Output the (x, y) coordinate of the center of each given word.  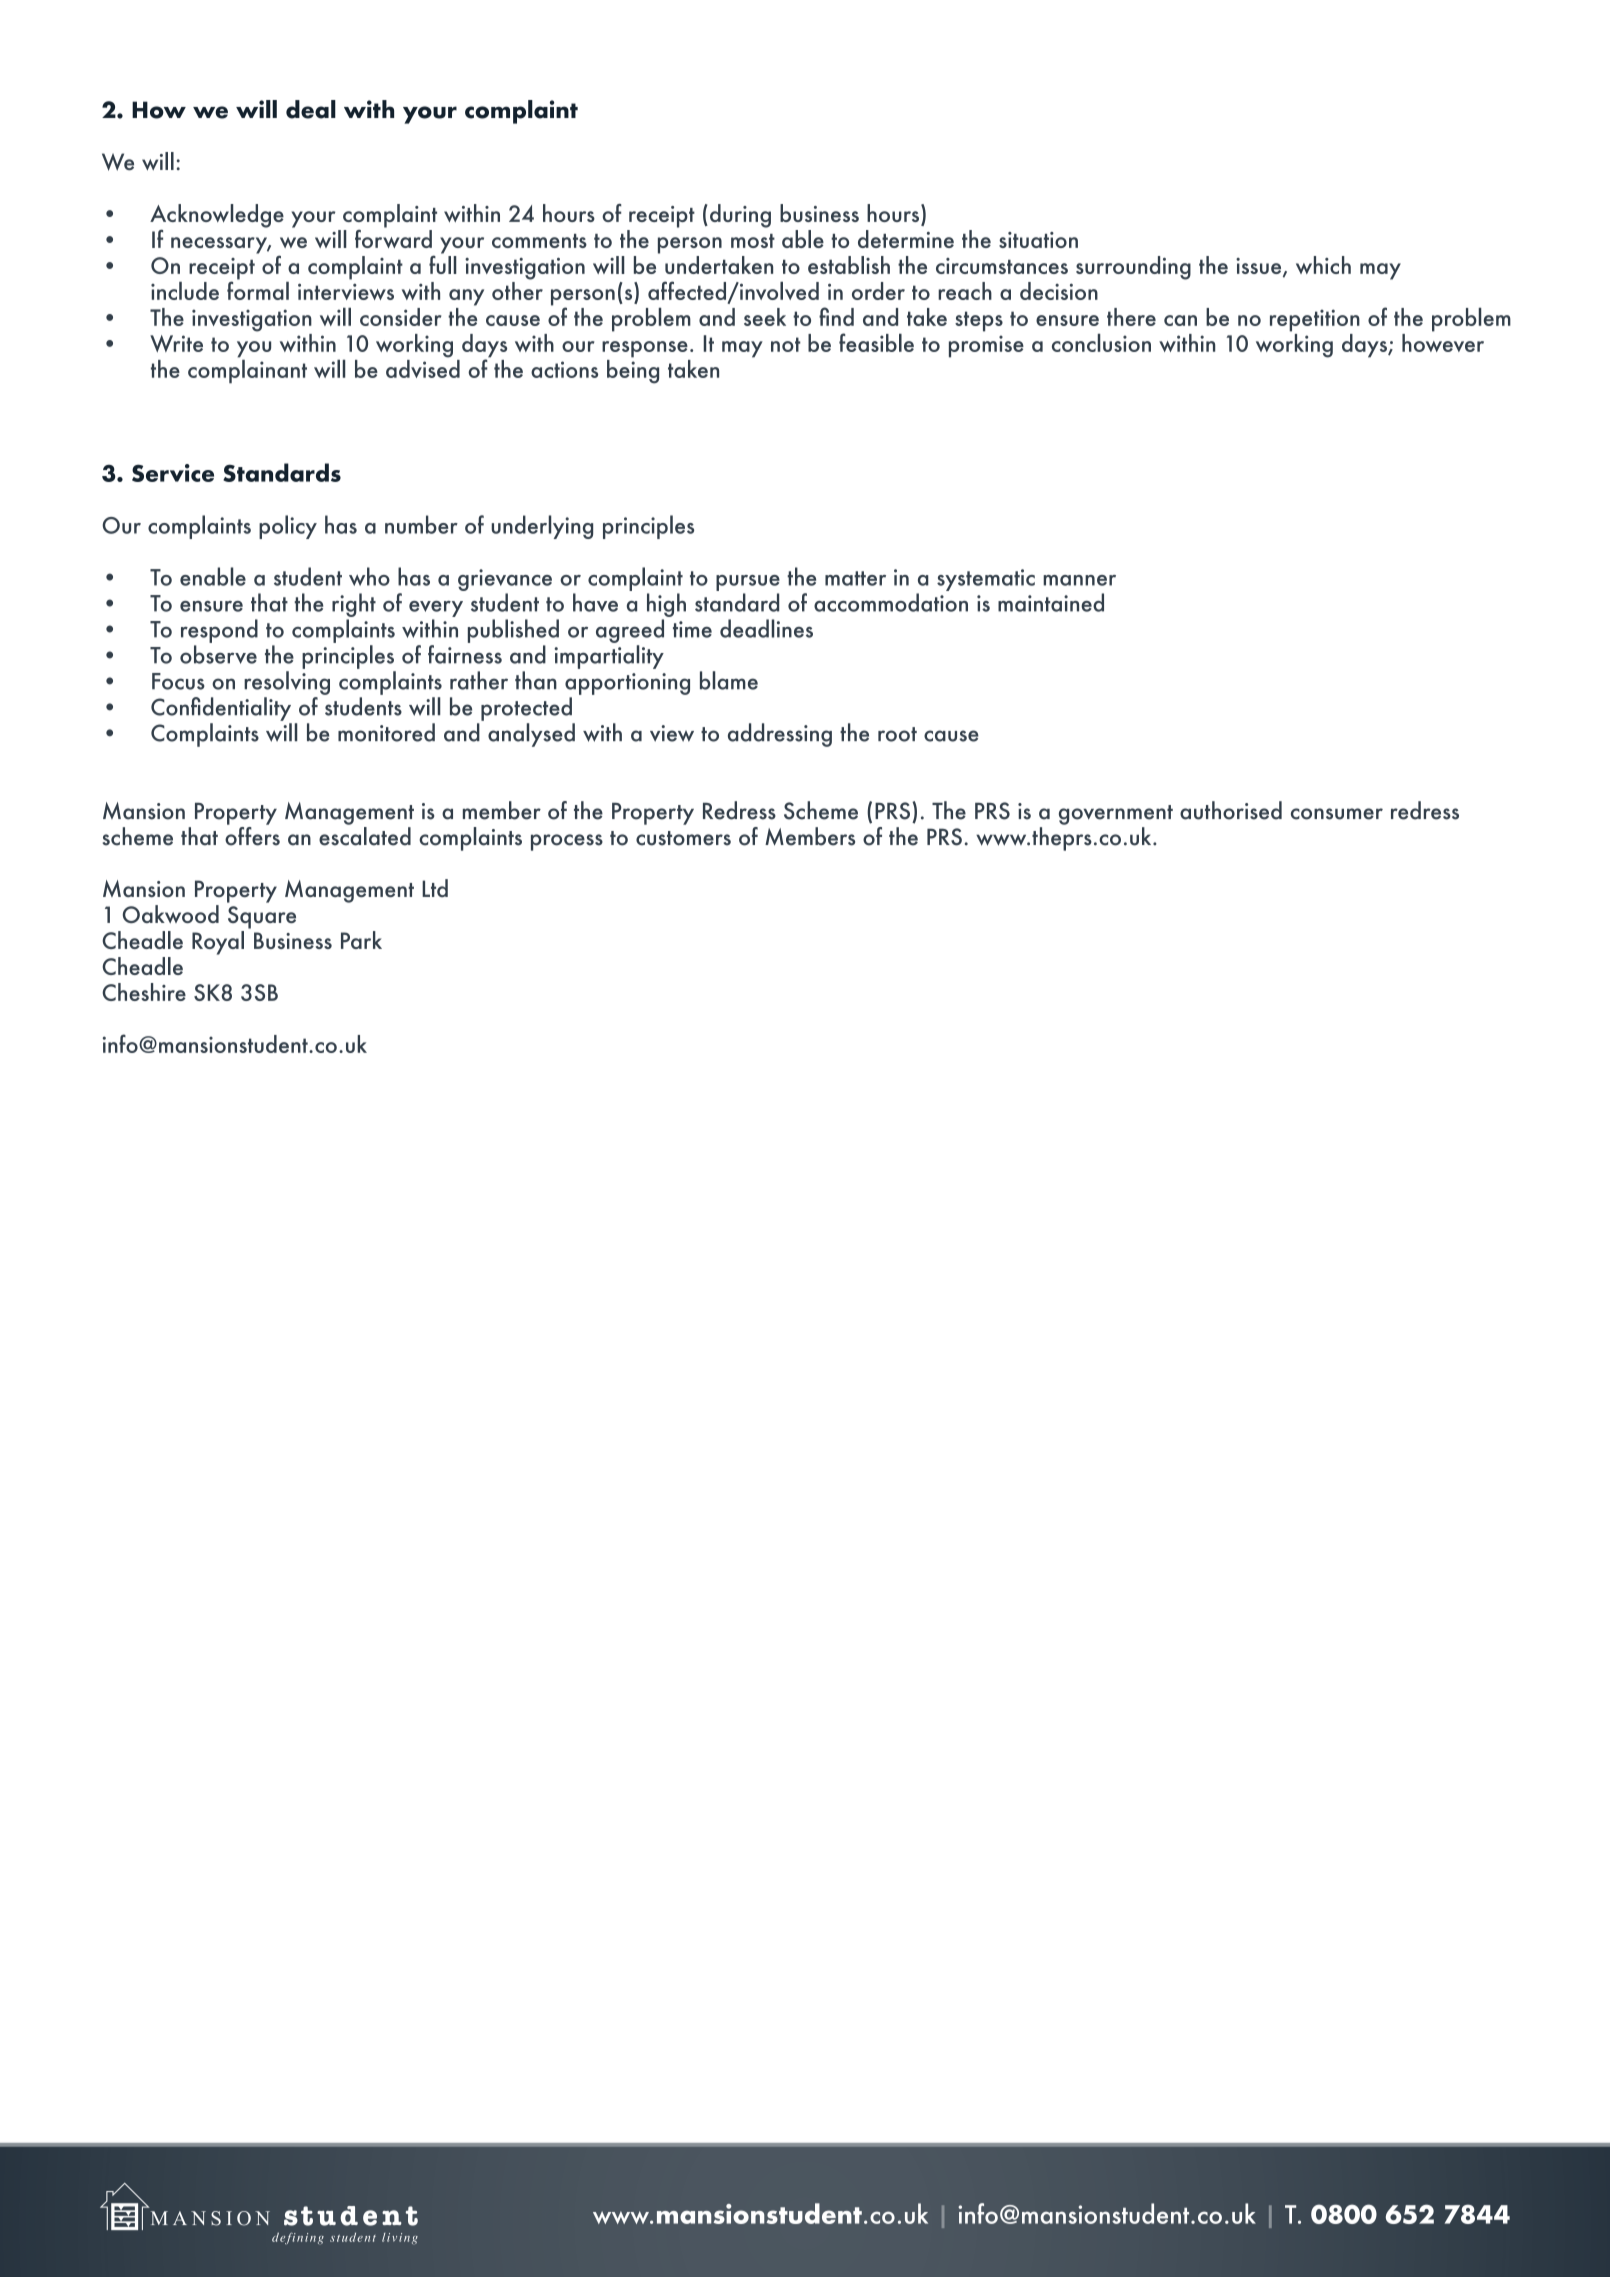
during (740, 216)
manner (1079, 580)
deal (311, 109)
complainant (247, 370)
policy (288, 527)
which (1323, 265)
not (786, 344)
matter (855, 578)
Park (361, 940)
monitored (386, 732)
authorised (1231, 810)
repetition (1315, 320)
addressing (780, 735)
